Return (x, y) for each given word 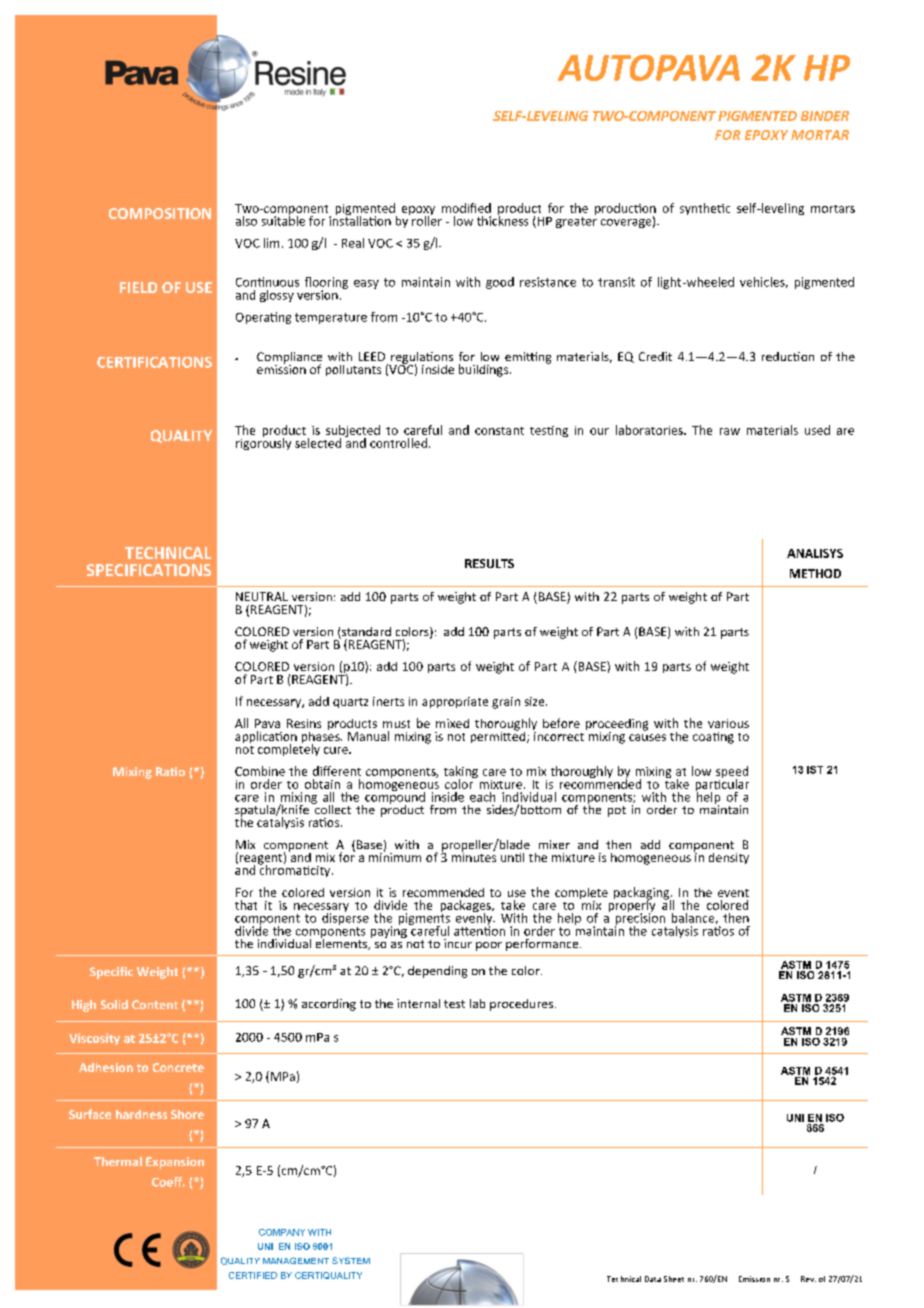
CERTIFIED (253, 1275)
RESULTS (489, 563)
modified (466, 208)
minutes (474, 856)
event (733, 893)
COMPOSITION (160, 213)
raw (730, 431)
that (246, 905)
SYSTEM (351, 1260)
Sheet (674, 1279)
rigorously (263, 443)
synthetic (705, 209)
